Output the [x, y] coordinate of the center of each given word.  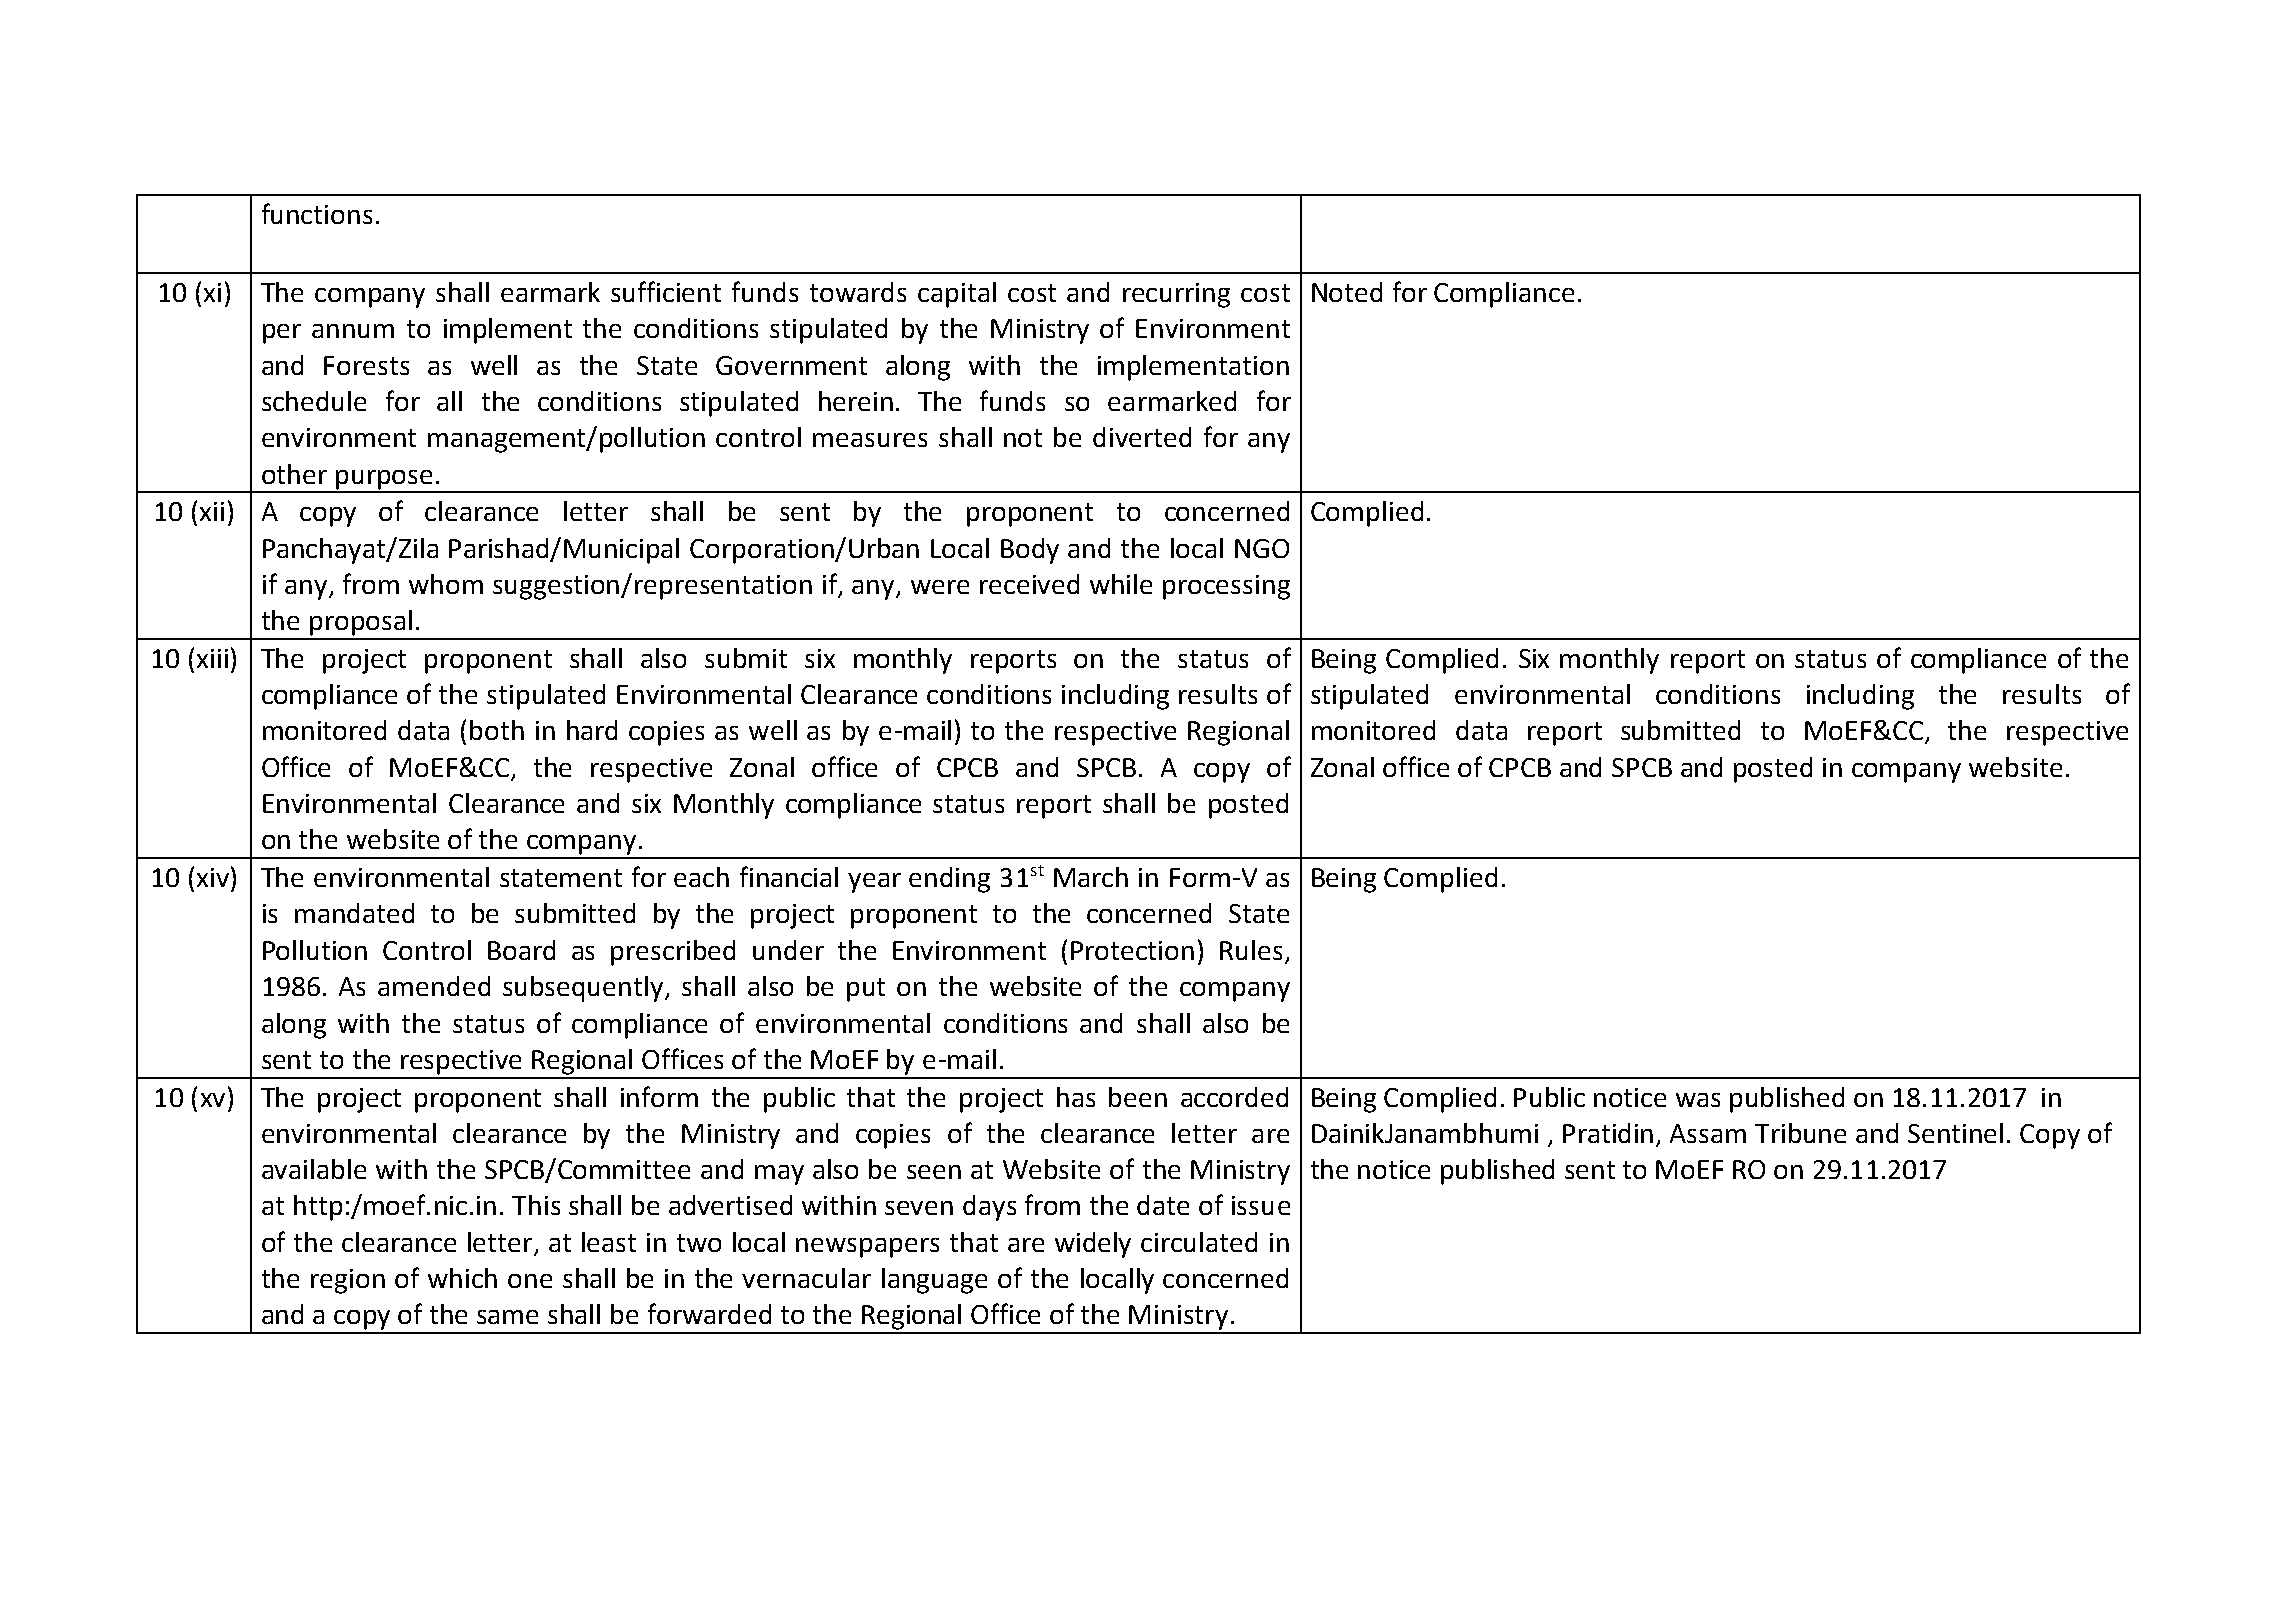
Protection [1132, 950]
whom [446, 584]
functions [317, 213]
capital [957, 295]
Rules [1251, 950]
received [1029, 584]
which [462, 1278]
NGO [1262, 548]
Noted [1347, 292]
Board [521, 950]
